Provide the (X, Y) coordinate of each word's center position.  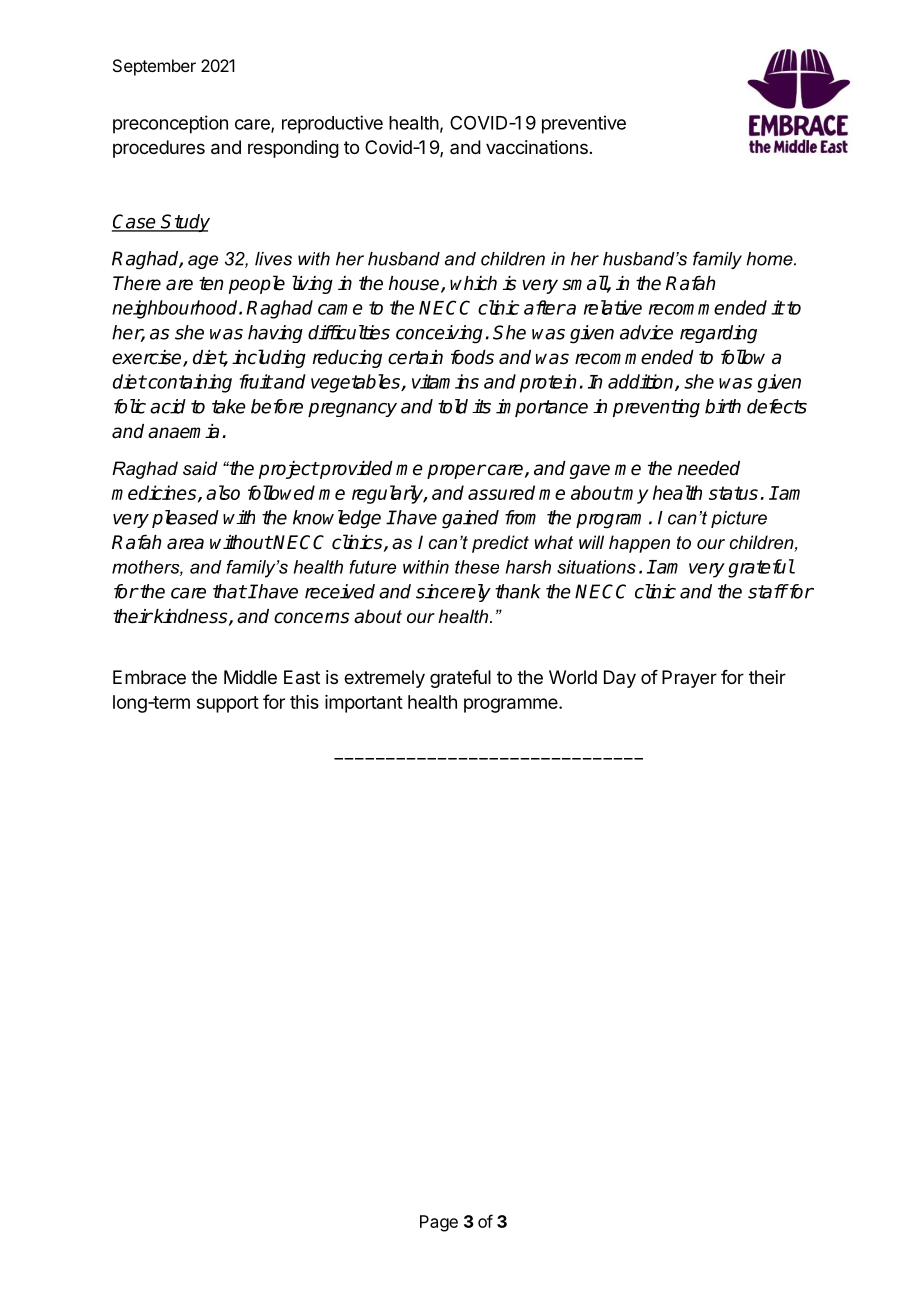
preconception (170, 124)
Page (439, 1223)
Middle (250, 677)
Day (620, 679)
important (364, 704)
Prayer (689, 679)
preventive (584, 124)
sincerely (453, 593)
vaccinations (537, 147)
